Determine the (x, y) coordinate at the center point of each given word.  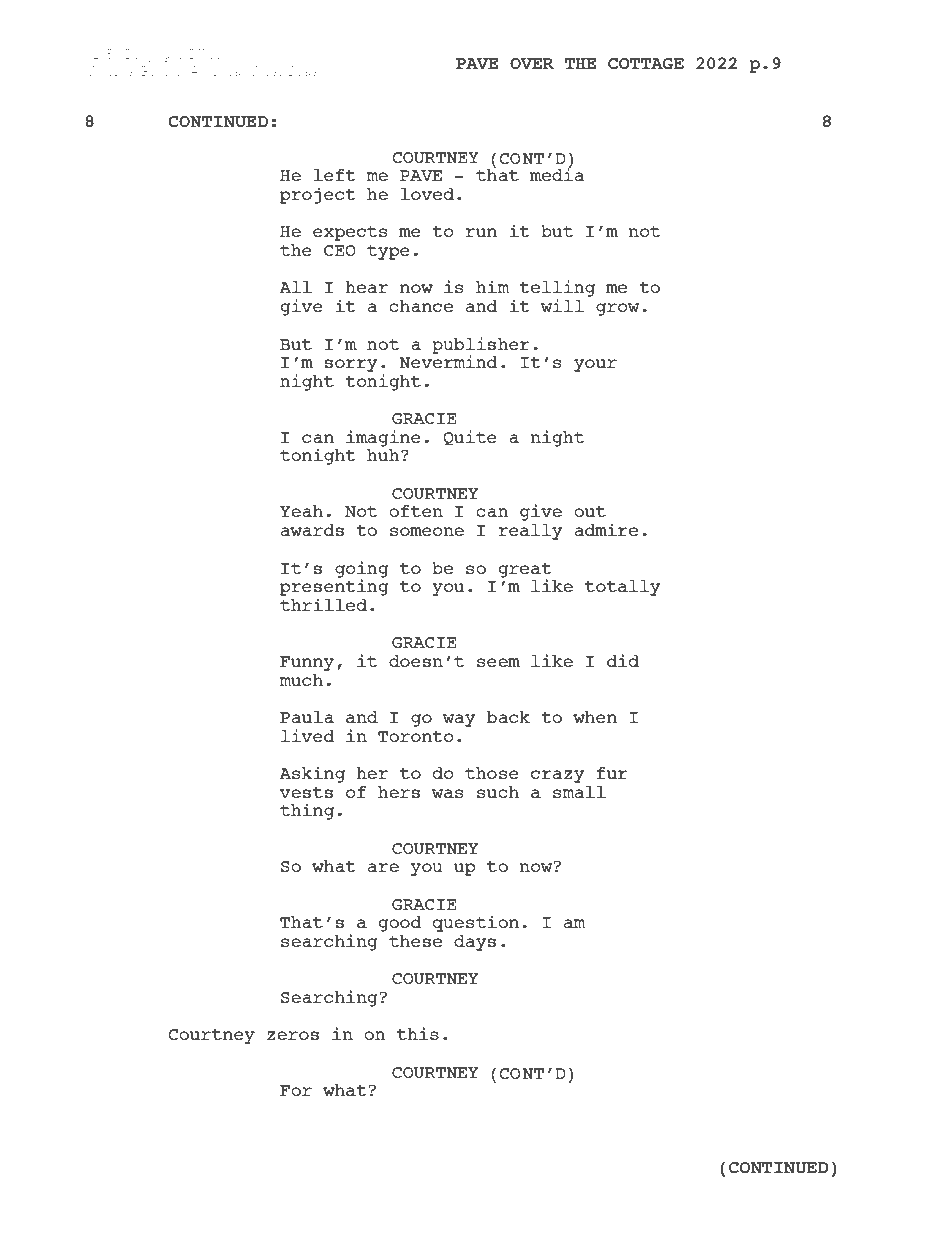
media (557, 173)
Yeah (301, 511)
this (418, 1033)
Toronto (416, 736)
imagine (383, 438)
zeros (293, 1035)
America (215, 71)
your (595, 365)
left (335, 175)
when (595, 717)
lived (307, 735)
